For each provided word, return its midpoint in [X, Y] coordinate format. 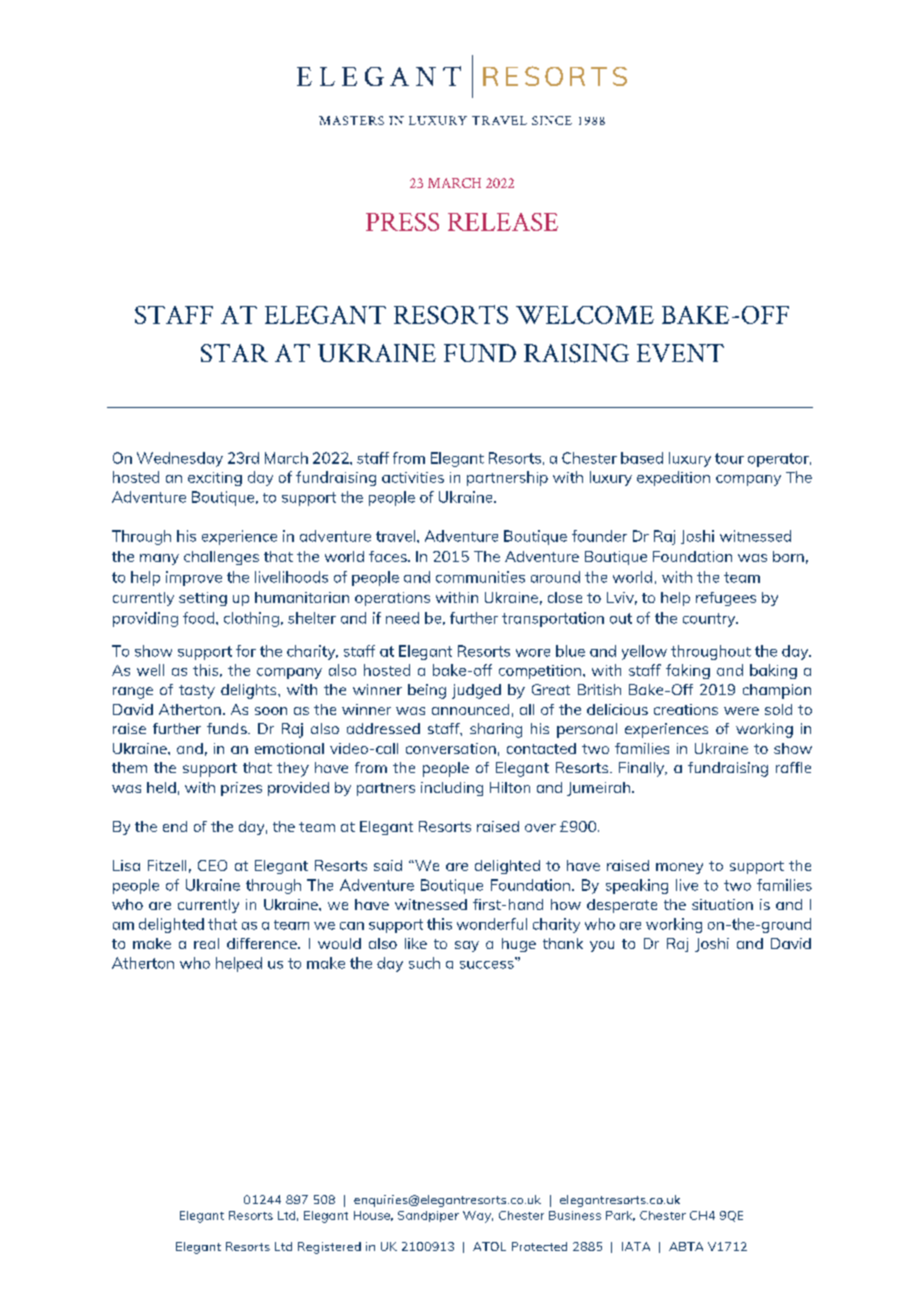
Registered [329, 1248]
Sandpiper [428, 1216]
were [741, 711]
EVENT [680, 353]
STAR [234, 353]
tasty [197, 692]
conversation [451, 748]
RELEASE [503, 222]
